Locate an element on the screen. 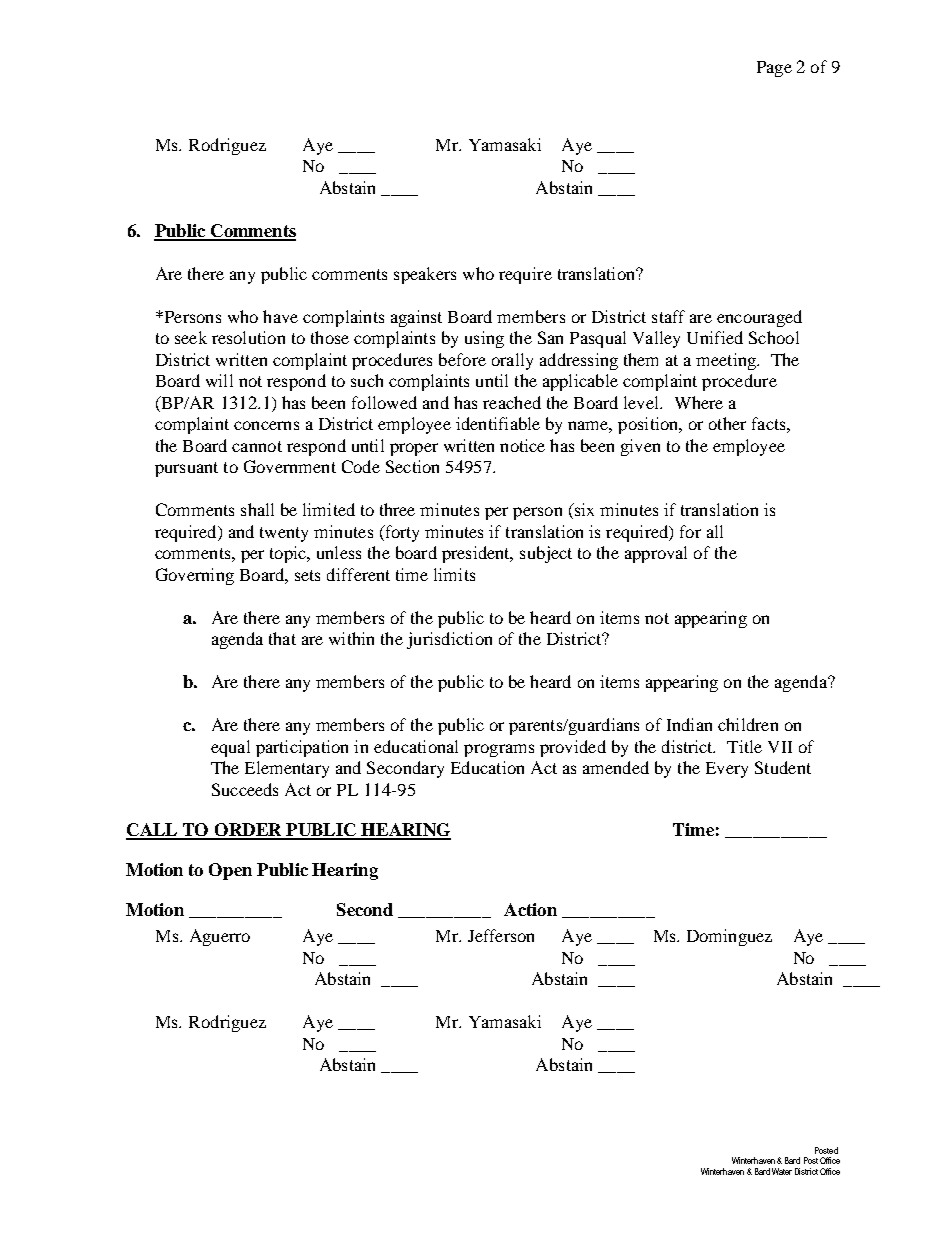  Water is located at coordinates (782, 1171).
